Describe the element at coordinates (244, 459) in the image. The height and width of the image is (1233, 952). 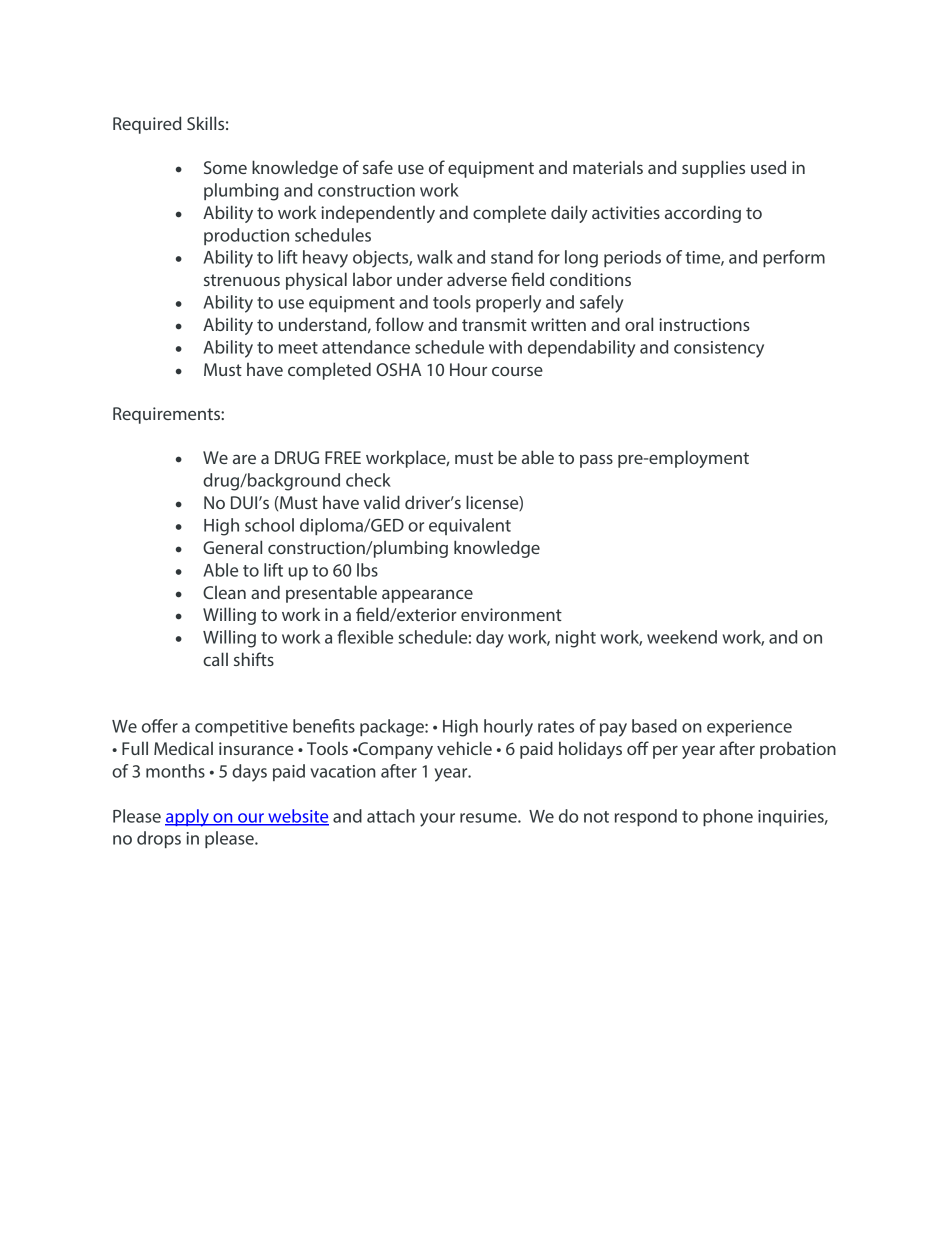
I see `are` at that location.
